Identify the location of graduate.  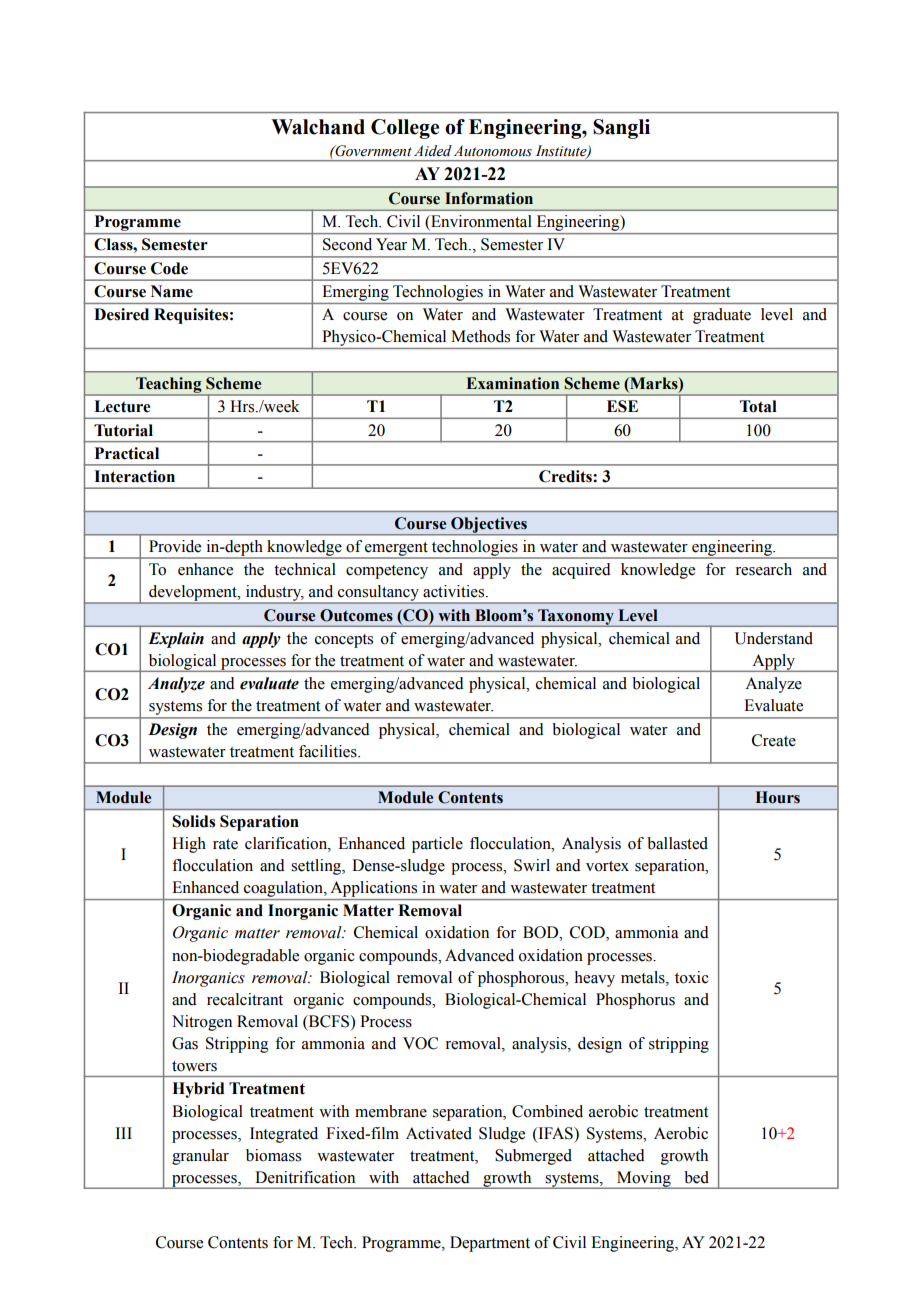
(722, 316).
